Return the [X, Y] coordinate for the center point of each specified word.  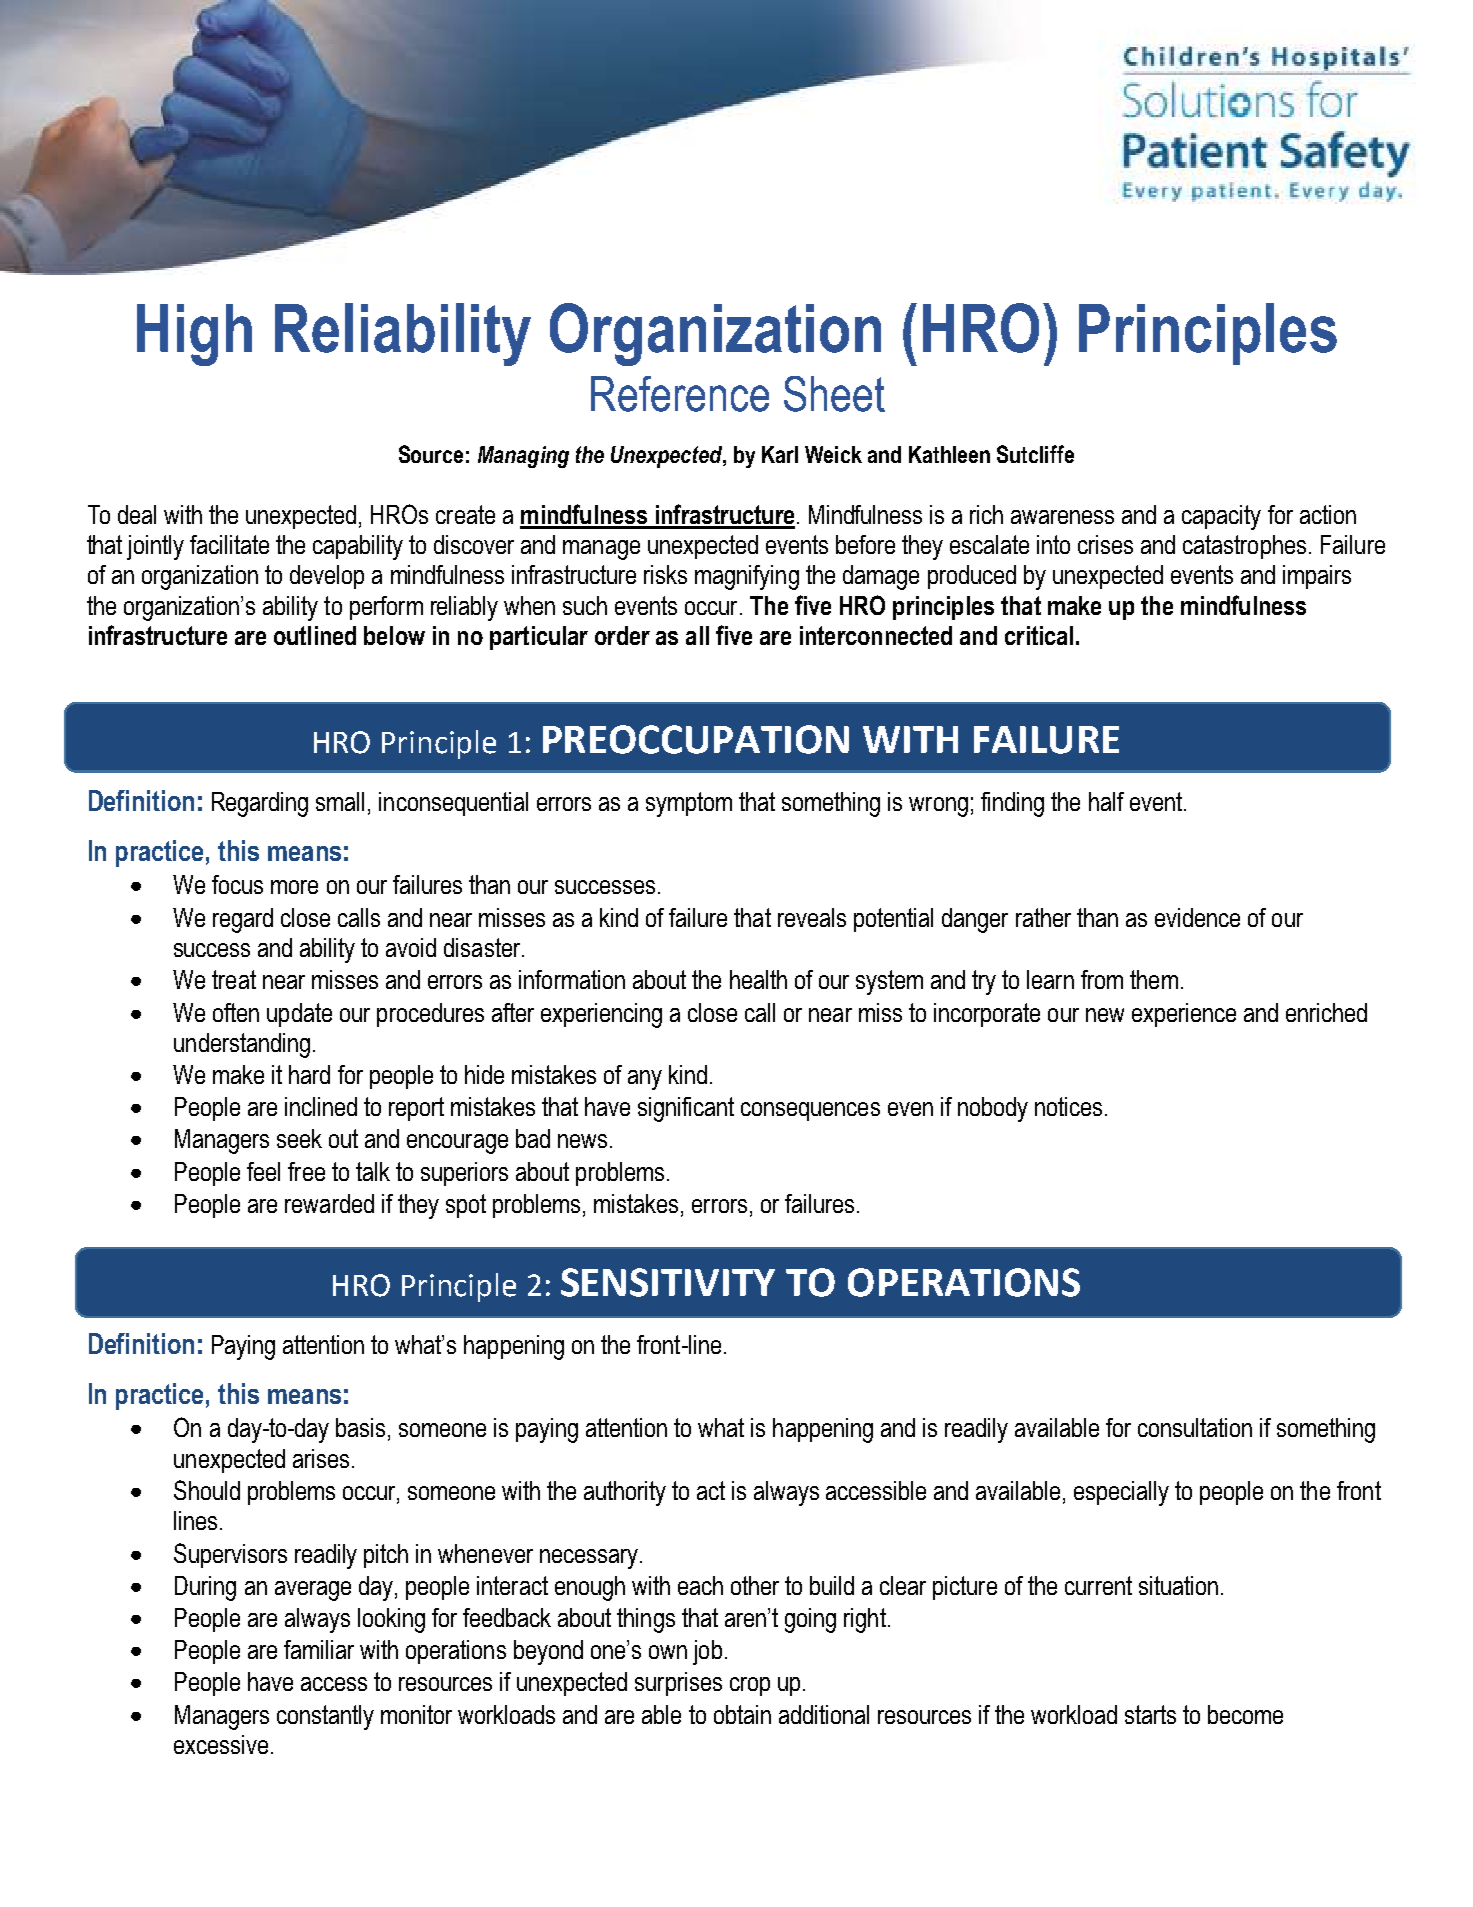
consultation [1195, 1427]
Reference [680, 394]
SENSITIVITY [668, 1282]
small [340, 801]
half [1106, 801]
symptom [689, 804]
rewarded [329, 1203]
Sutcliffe [1035, 454]
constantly [325, 1717]
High [194, 335]
